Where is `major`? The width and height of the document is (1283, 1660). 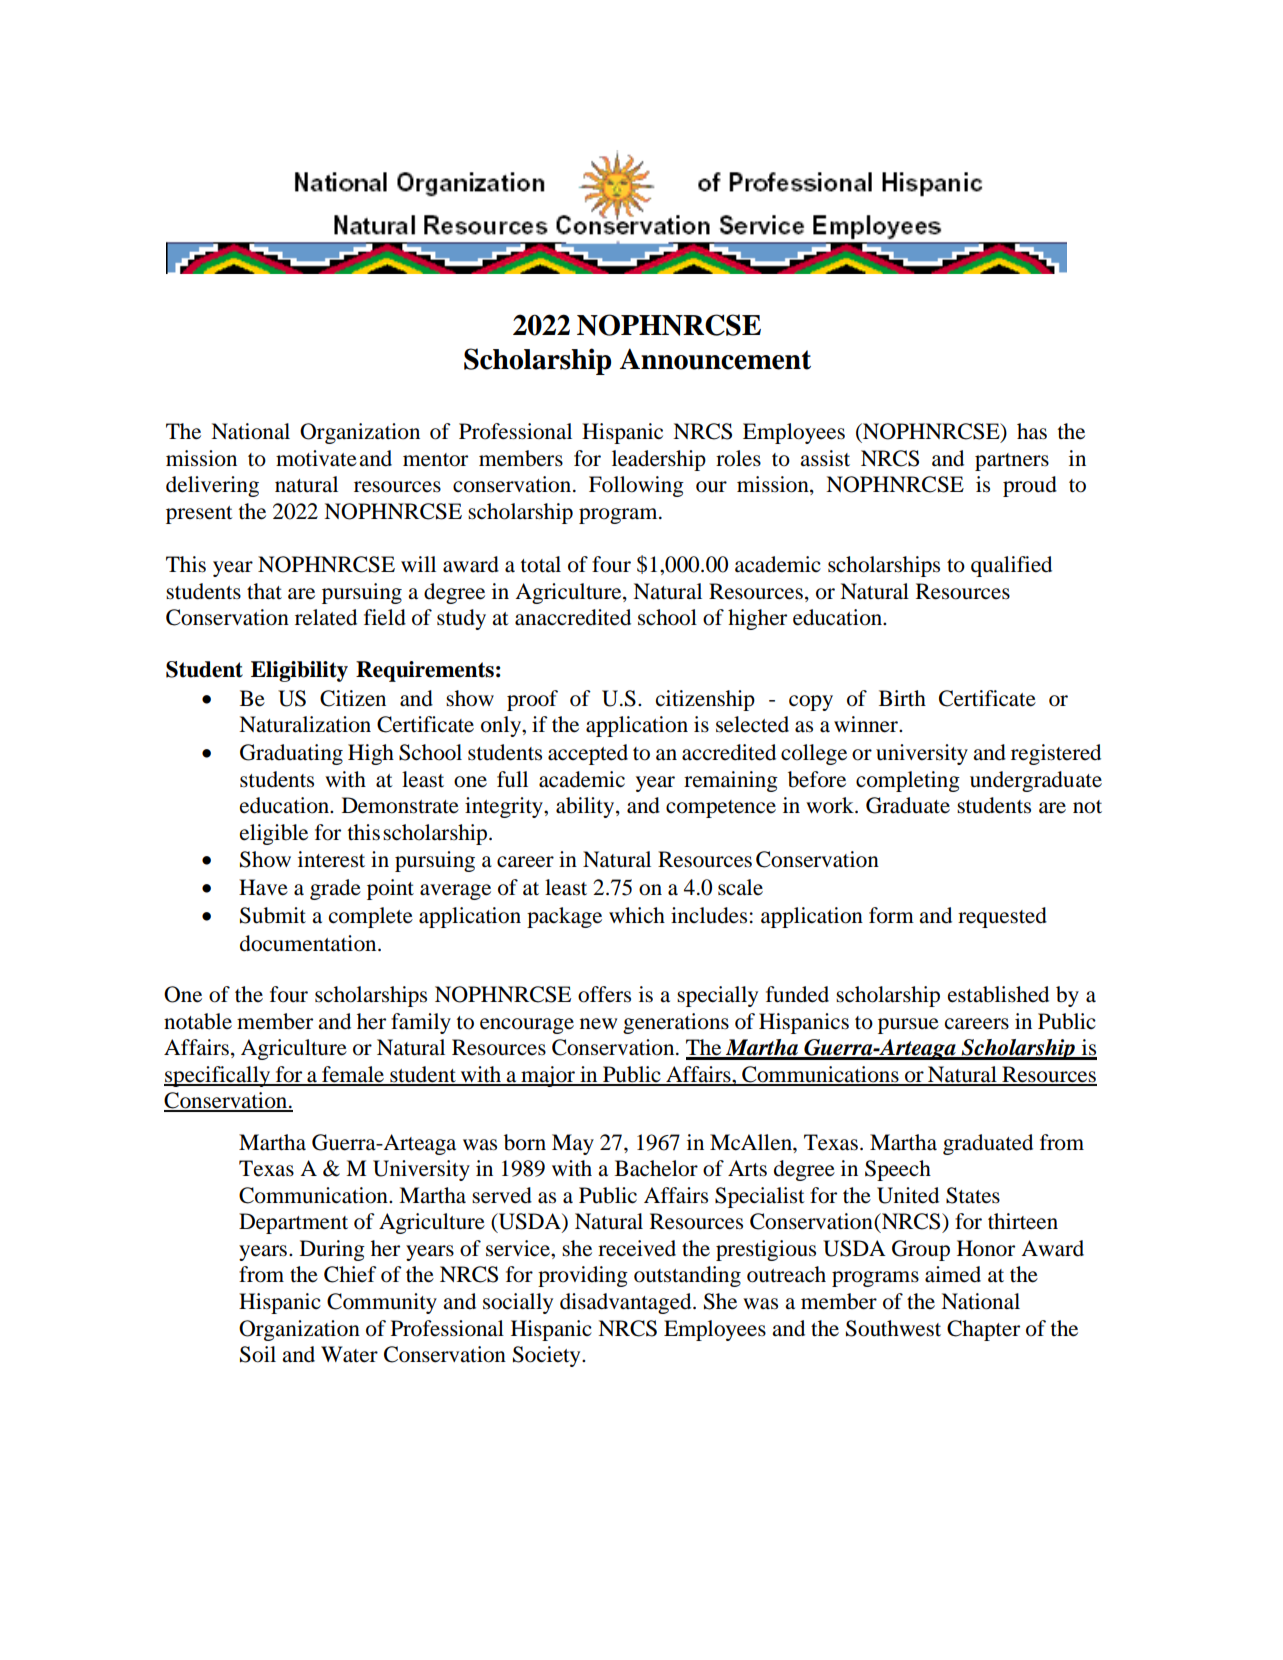 major is located at coordinates (548, 1076).
